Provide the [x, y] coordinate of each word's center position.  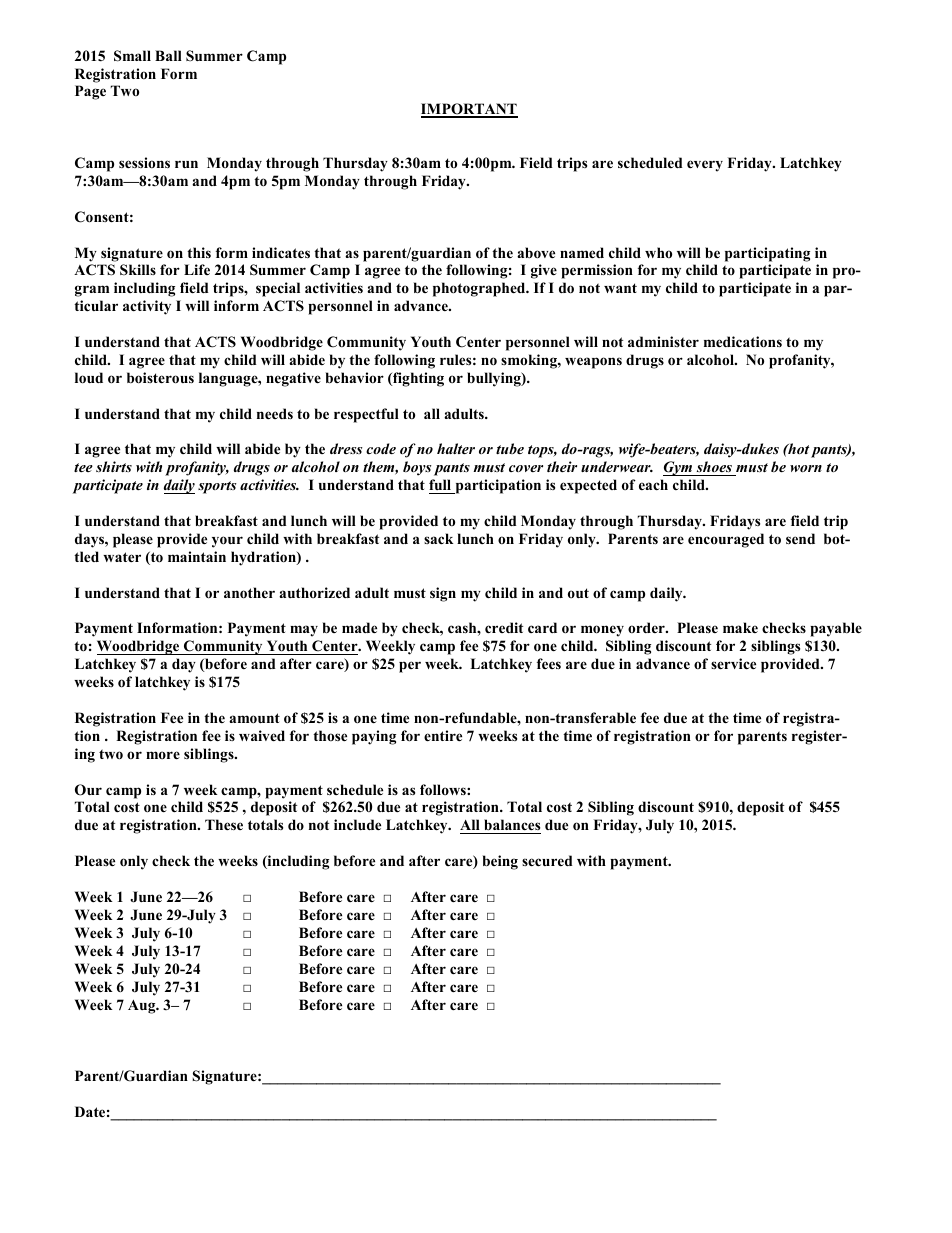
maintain [197, 556]
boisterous [160, 378]
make [740, 627]
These [224, 824]
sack [439, 538]
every [705, 166]
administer [663, 341]
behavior [355, 377]
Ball [168, 55]
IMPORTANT [469, 110]
